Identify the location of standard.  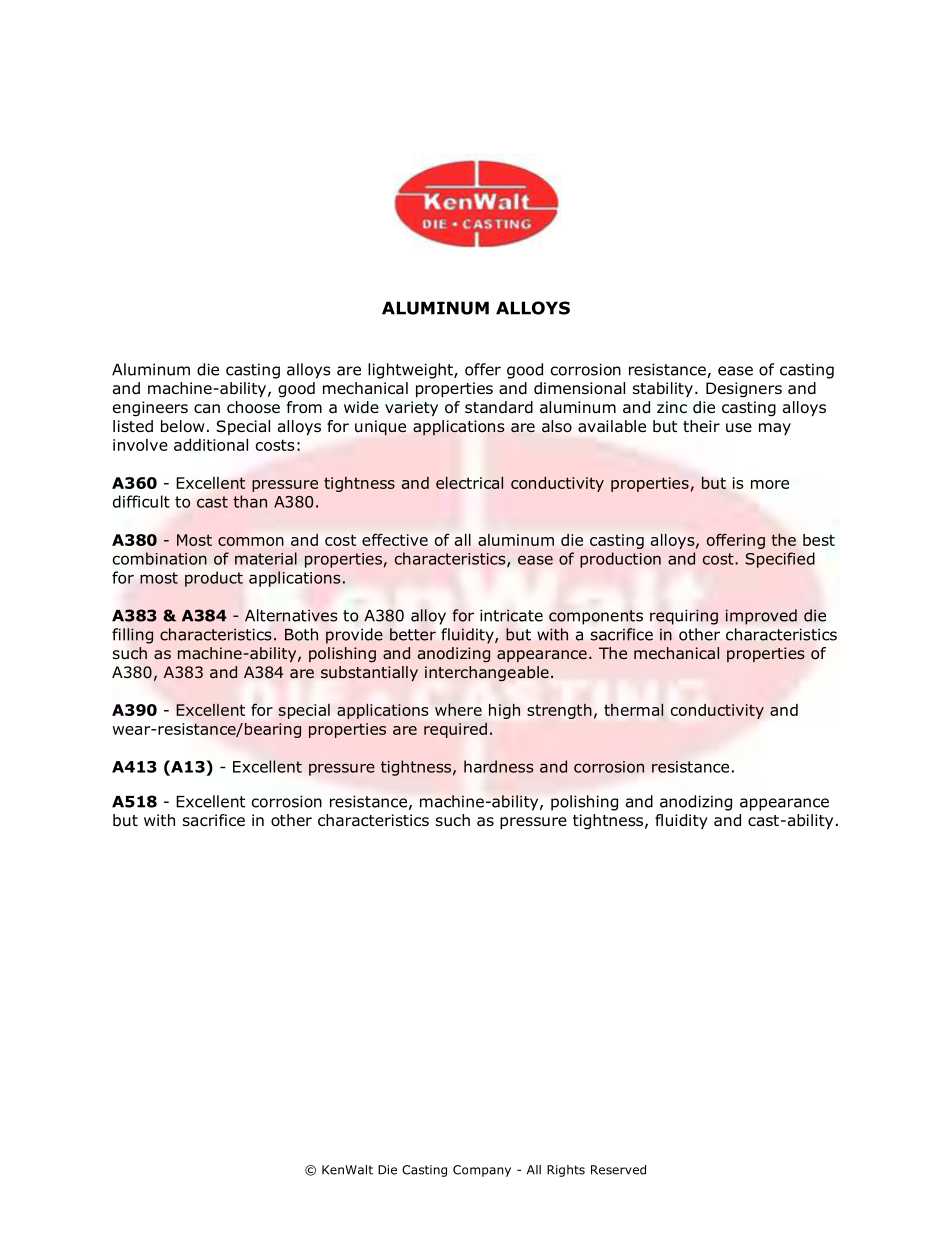
(499, 407).
